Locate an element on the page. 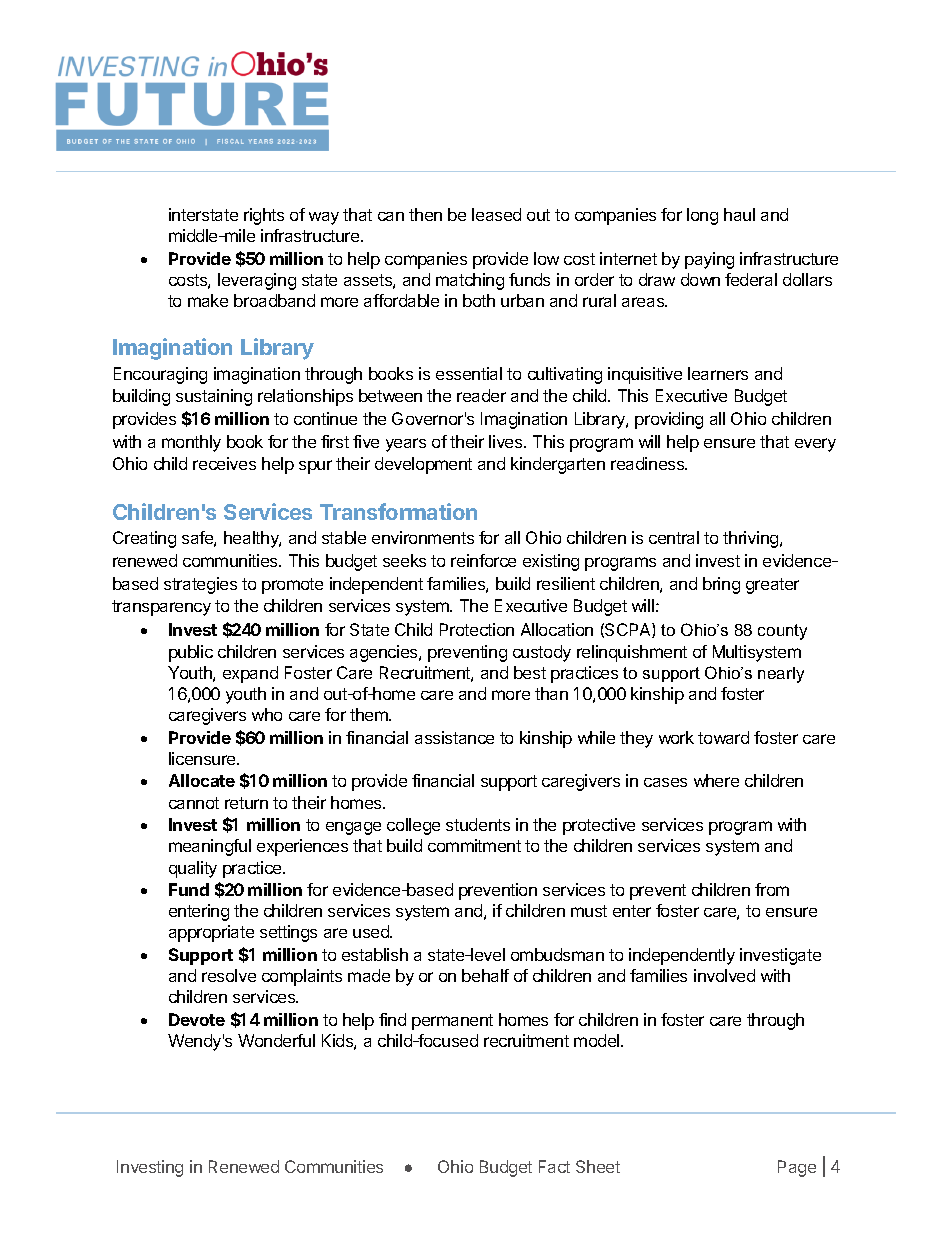  best is located at coordinates (530, 672).
